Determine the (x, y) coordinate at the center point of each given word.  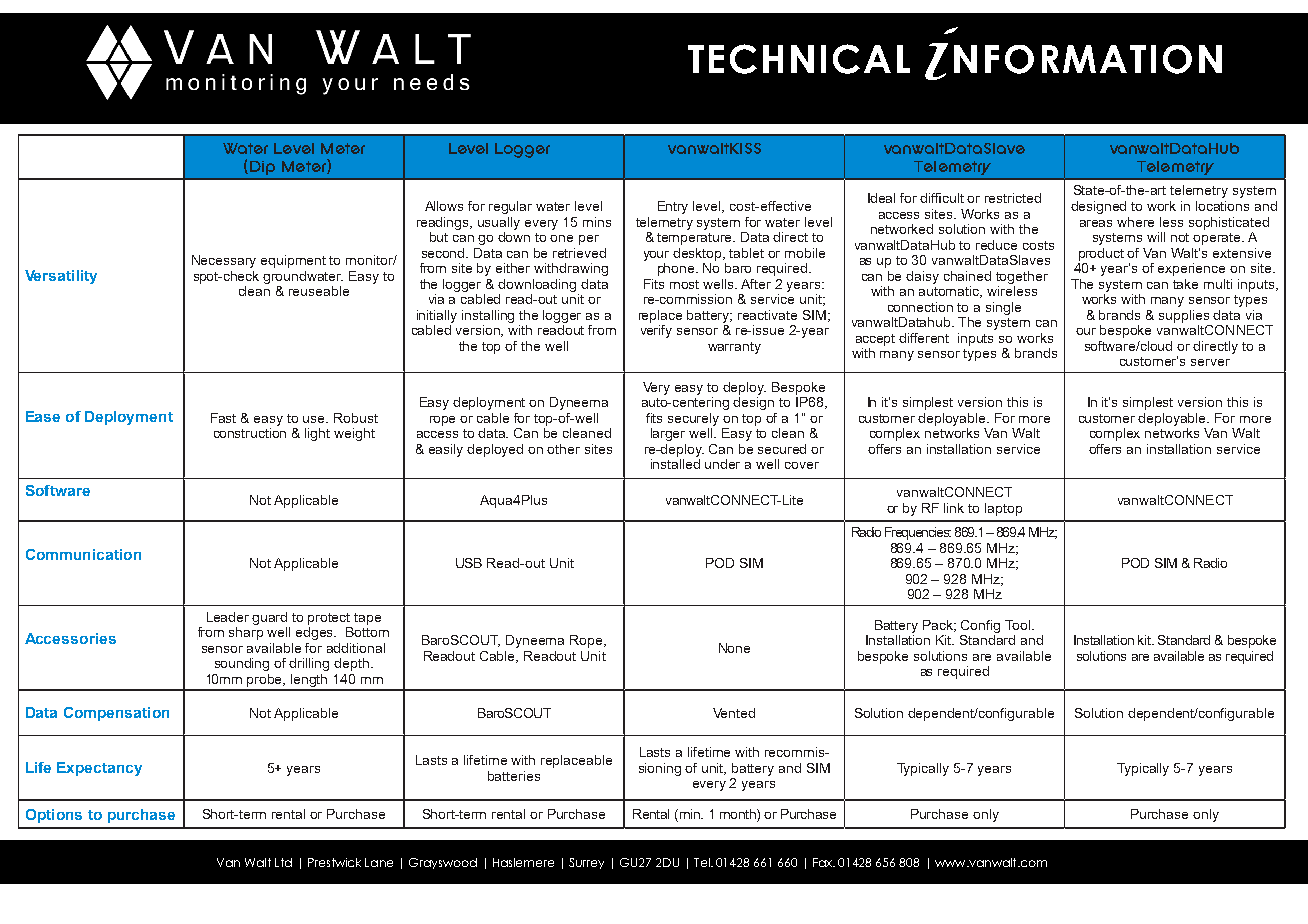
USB (469, 563)
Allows (444, 206)
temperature (696, 239)
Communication (83, 554)
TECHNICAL (799, 59)
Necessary (224, 261)
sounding (242, 664)
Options (54, 816)
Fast (223, 418)
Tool (1017, 625)
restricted (1013, 198)
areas (1096, 223)
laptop (1003, 509)
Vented (734, 713)
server (1210, 362)
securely (693, 419)
